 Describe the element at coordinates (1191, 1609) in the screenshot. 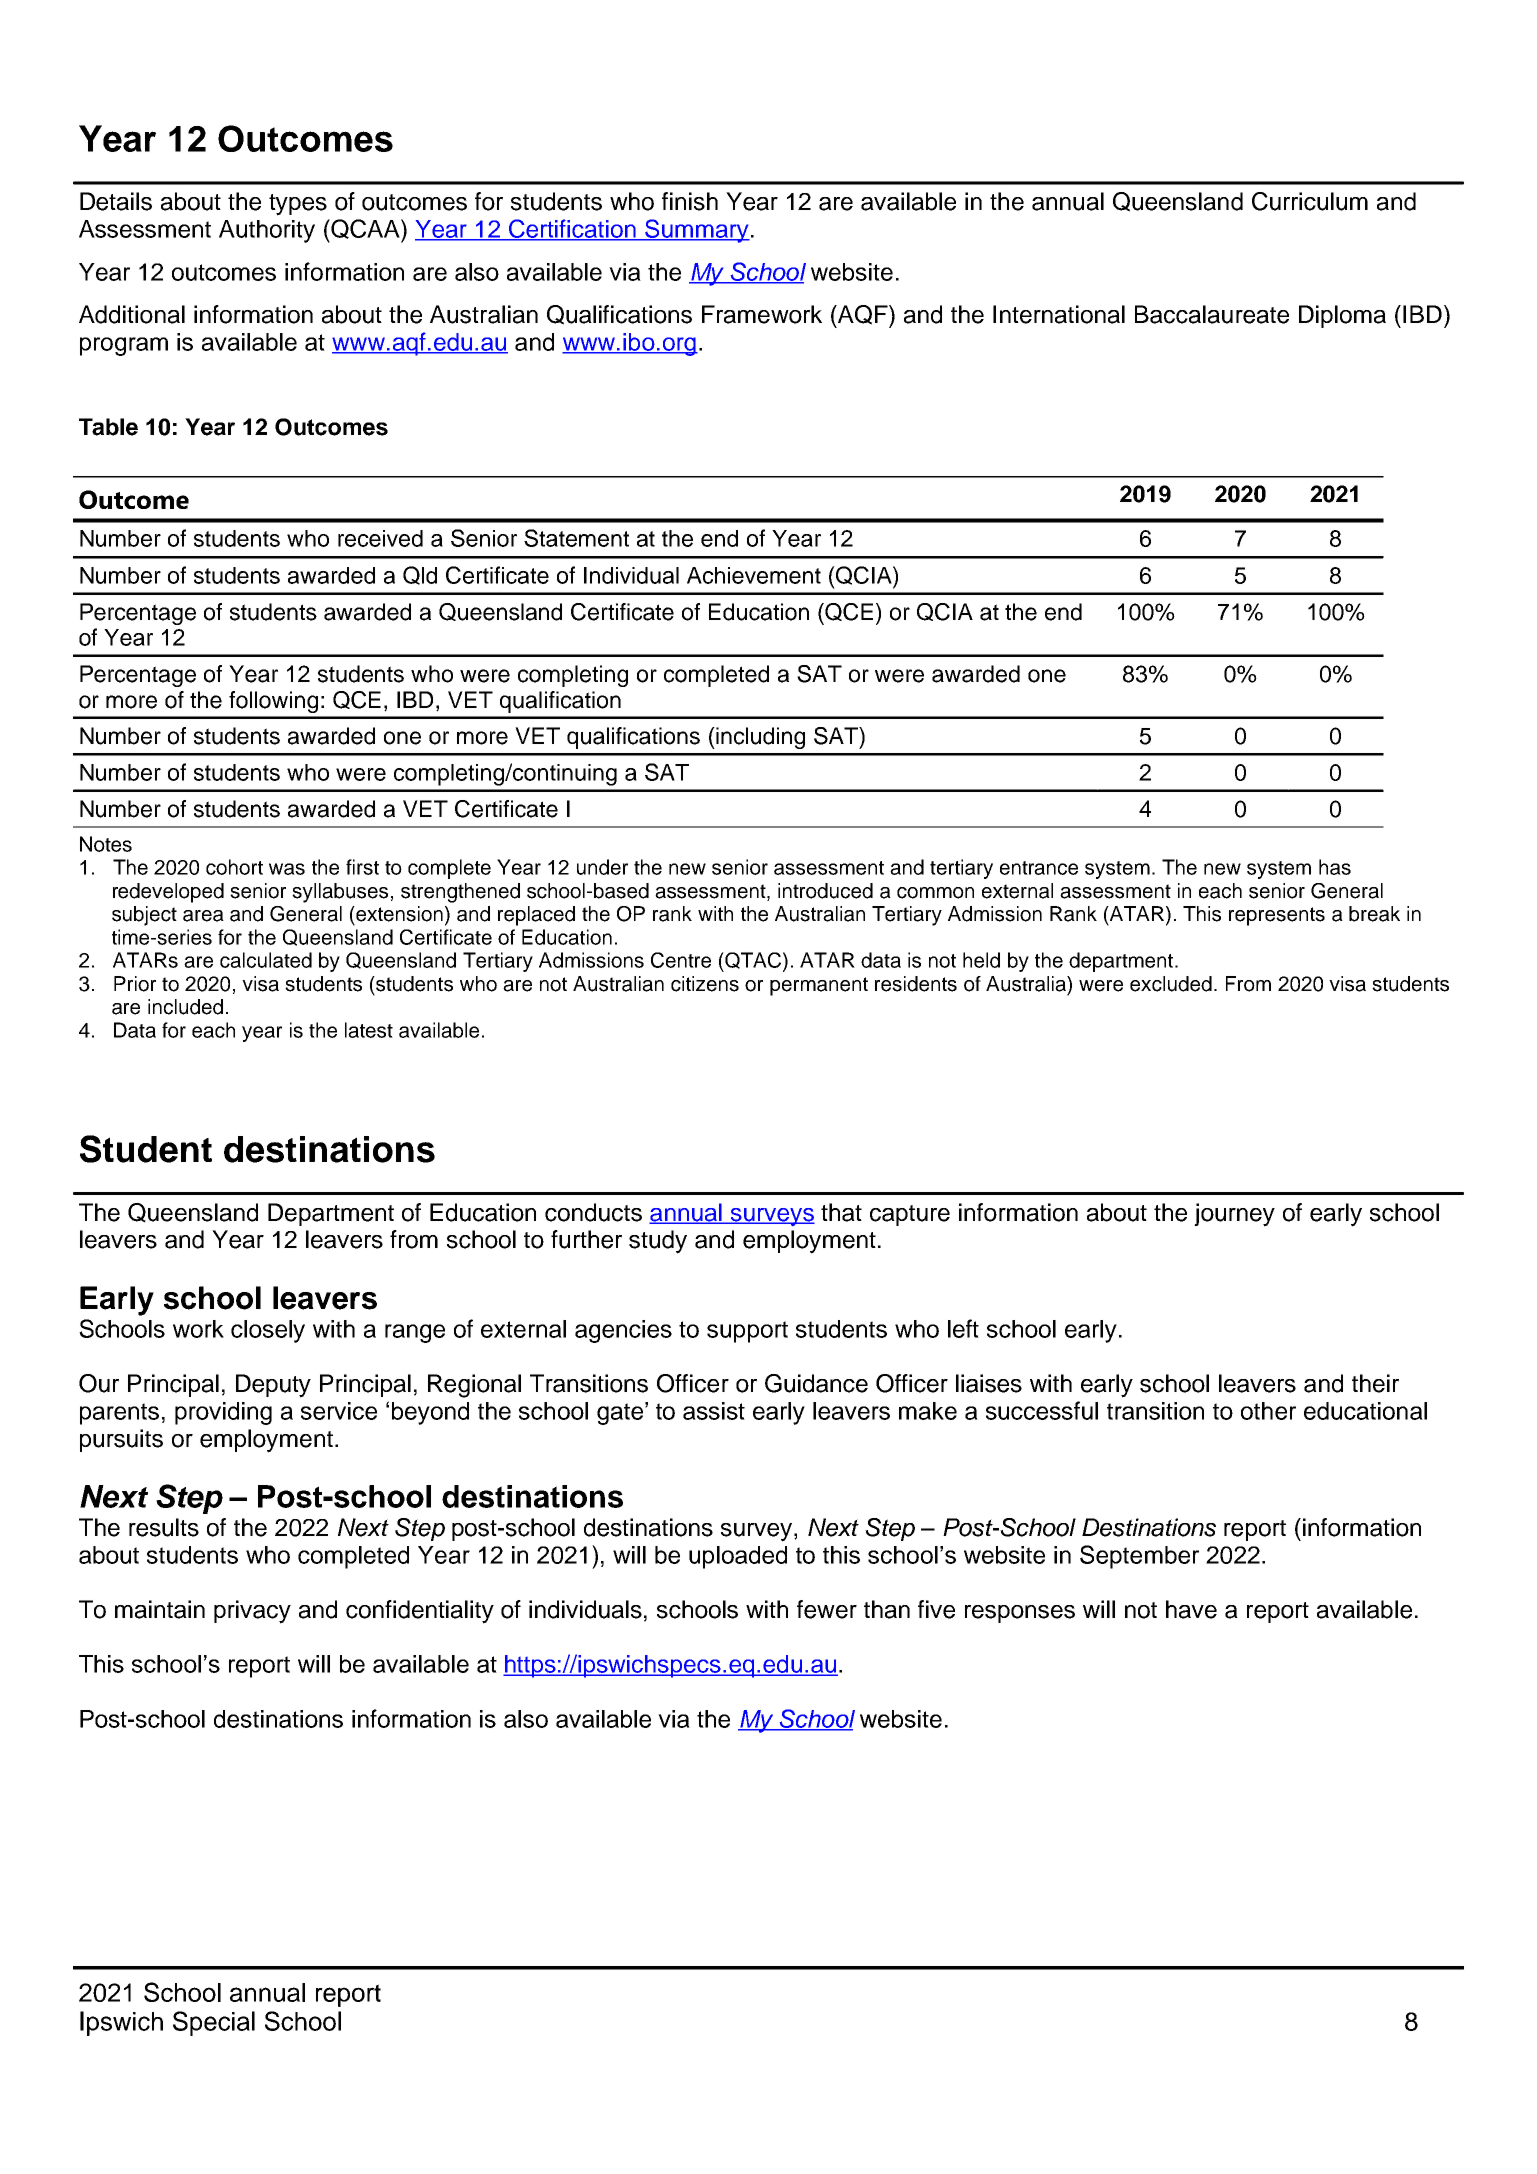

I see `have` at that location.
